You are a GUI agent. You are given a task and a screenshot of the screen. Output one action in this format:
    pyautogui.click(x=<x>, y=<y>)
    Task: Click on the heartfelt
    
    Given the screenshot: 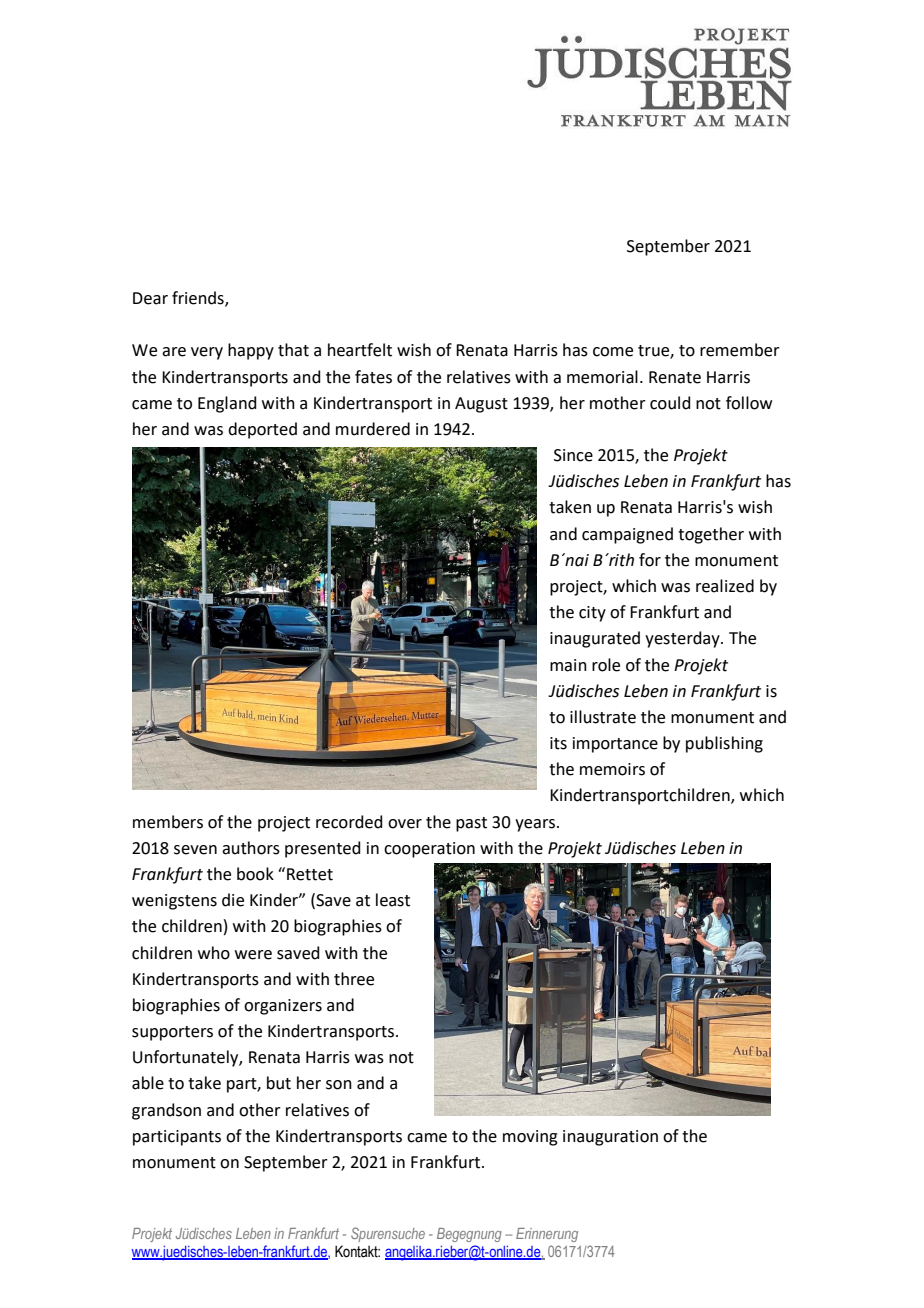 What is the action you would take?
    pyautogui.click(x=360, y=350)
